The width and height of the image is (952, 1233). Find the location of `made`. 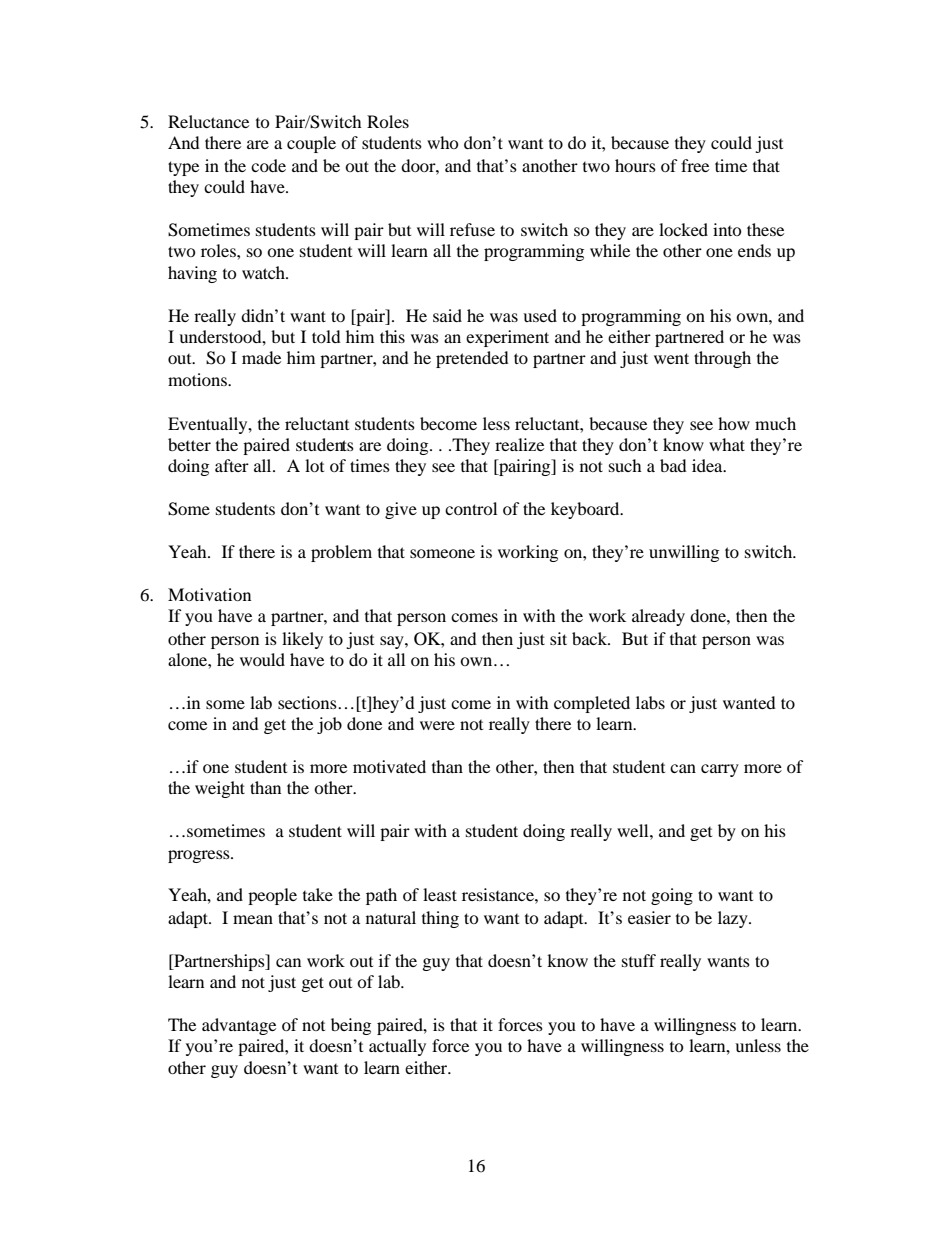

made is located at coordinates (261, 357).
